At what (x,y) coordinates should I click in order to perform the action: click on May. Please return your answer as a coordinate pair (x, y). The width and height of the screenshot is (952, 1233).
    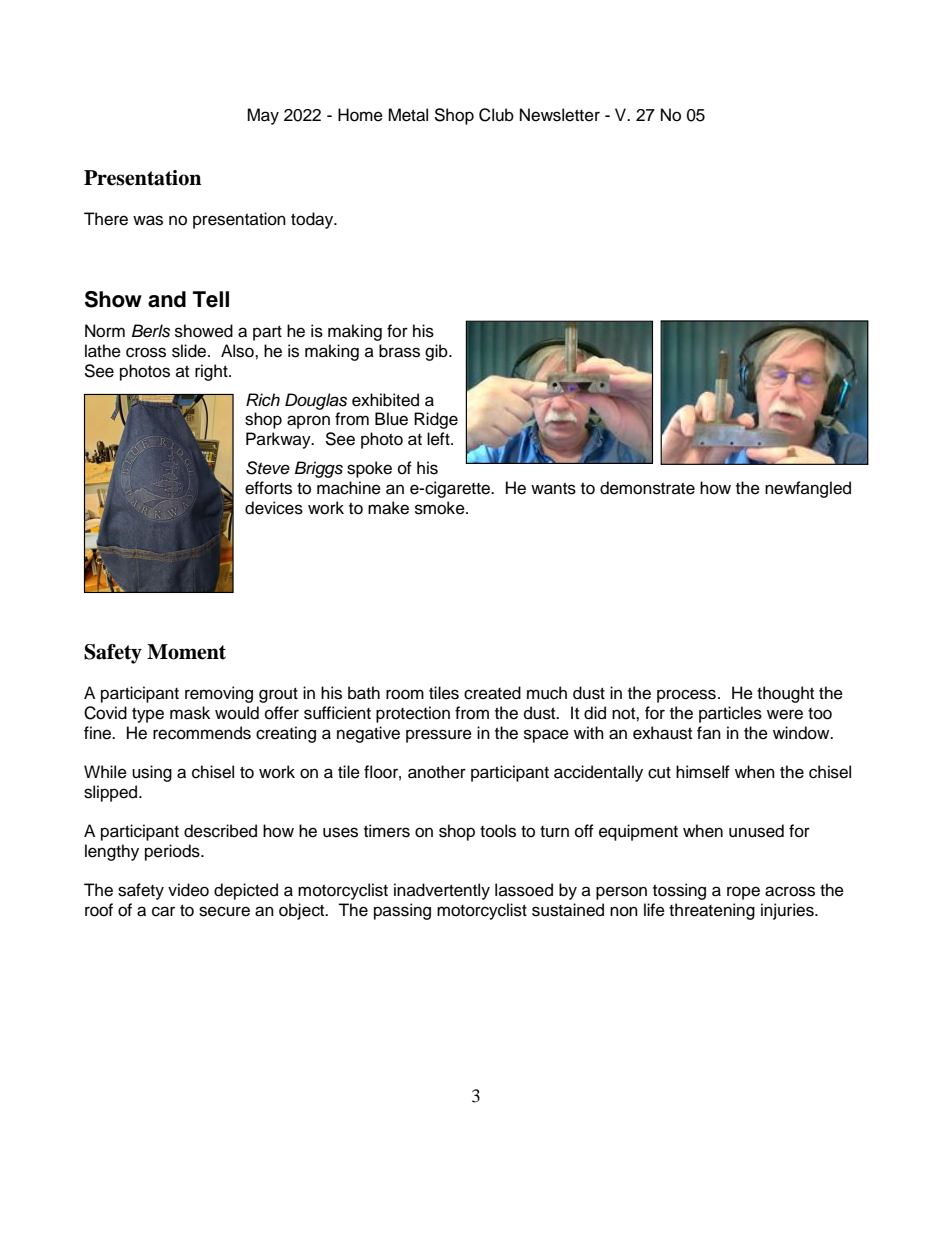
    Looking at the image, I should click on (263, 116).
